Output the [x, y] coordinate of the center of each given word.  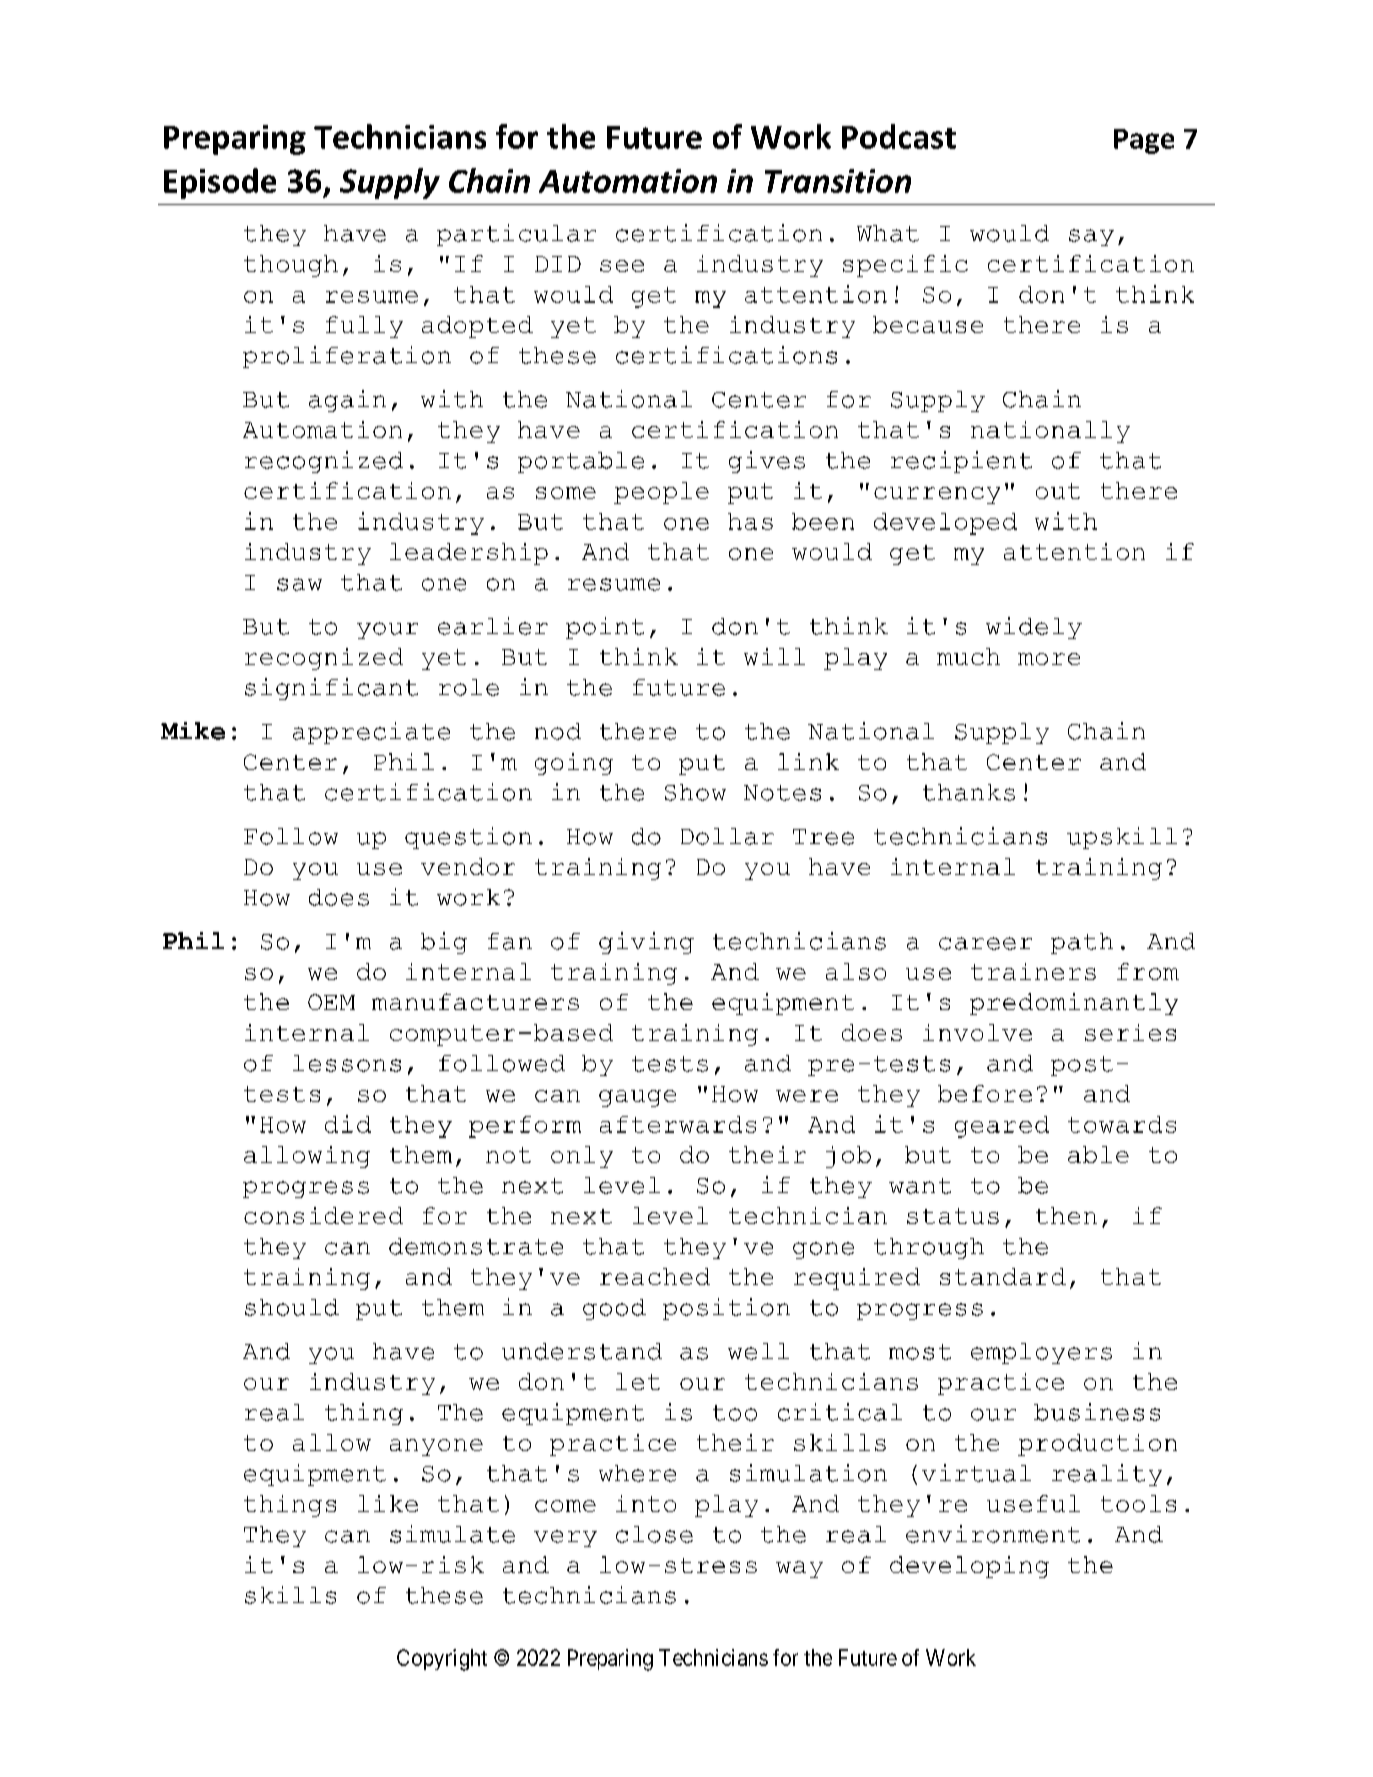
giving [646, 943]
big [444, 943]
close [654, 1534]
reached [655, 1276]
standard [1003, 1276]
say [1091, 237]
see [622, 266]
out [1058, 491]
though [291, 266]
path [1082, 943]
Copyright [442, 1660]
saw [299, 584]
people [661, 493]
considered [323, 1215]
